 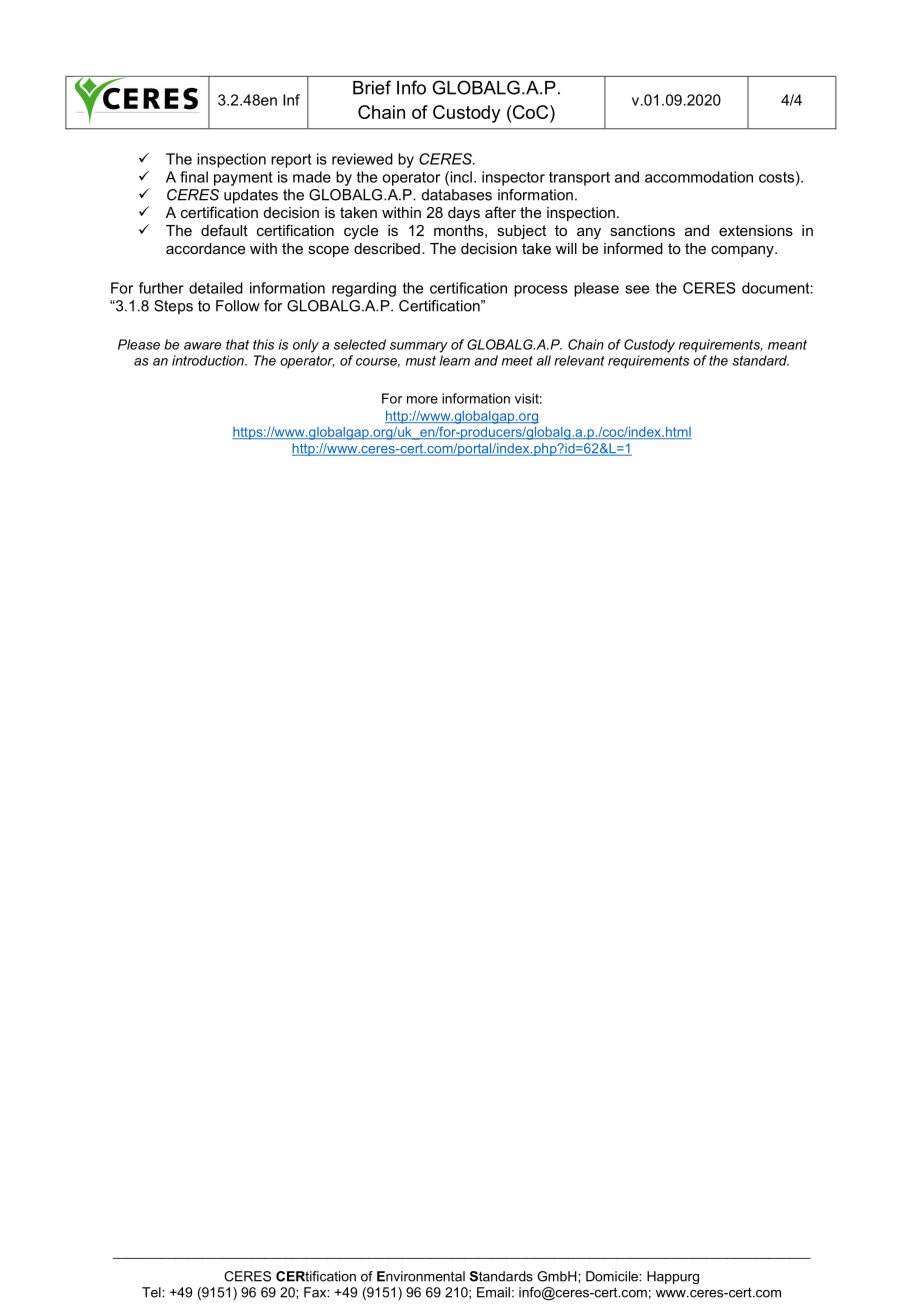 What do you see at coordinates (613, 1276) in the page?
I see `Domicile` at bounding box center [613, 1276].
